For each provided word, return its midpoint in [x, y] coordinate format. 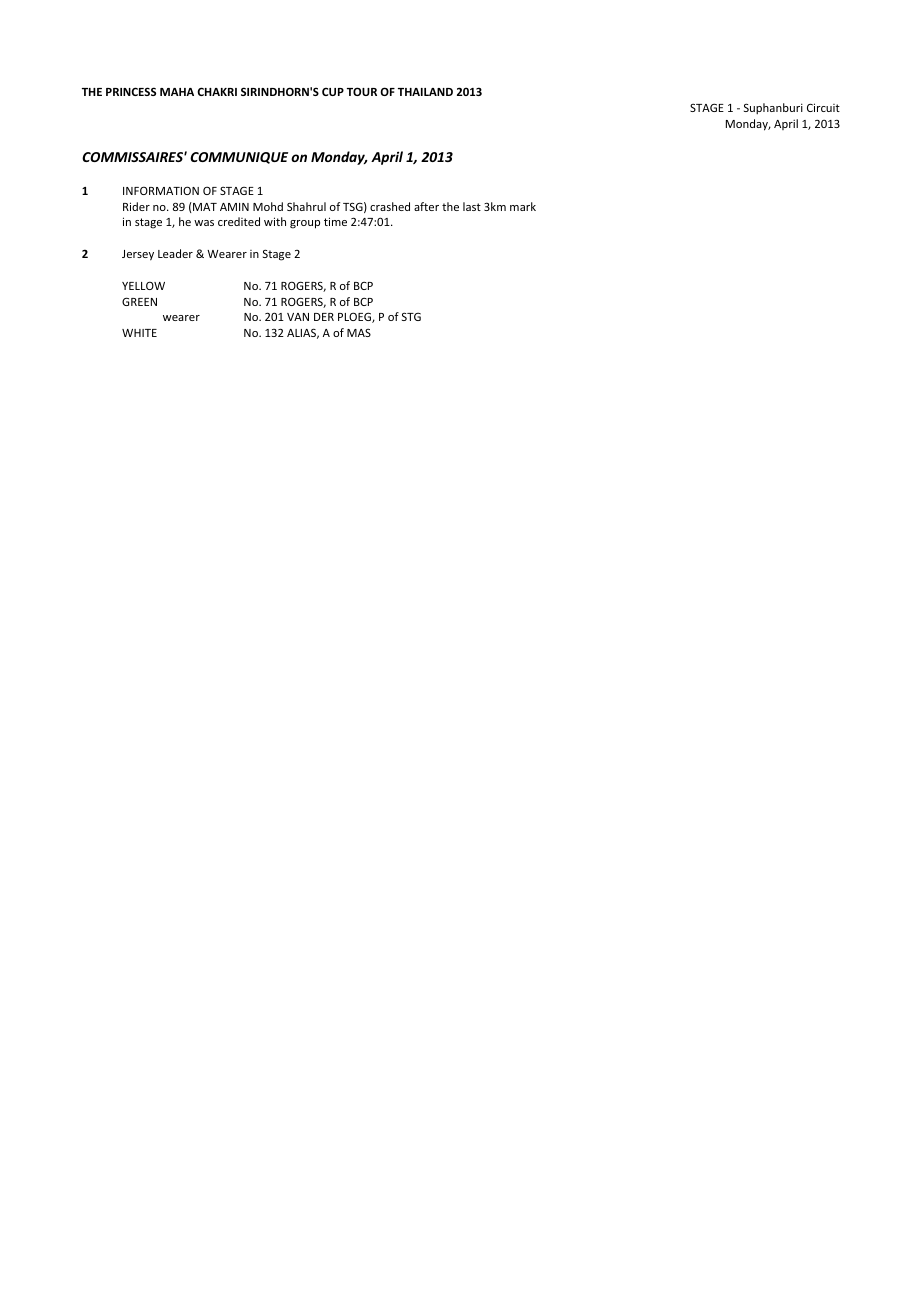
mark [523, 206]
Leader [175, 253]
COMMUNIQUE [239, 158]
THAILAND [425, 92]
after [426, 206]
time [335, 221]
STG [411, 316]
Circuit [823, 107]
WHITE [139, 333]
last [472, 206]
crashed [390, 206]
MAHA [177, 92]
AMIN [234, 207]
